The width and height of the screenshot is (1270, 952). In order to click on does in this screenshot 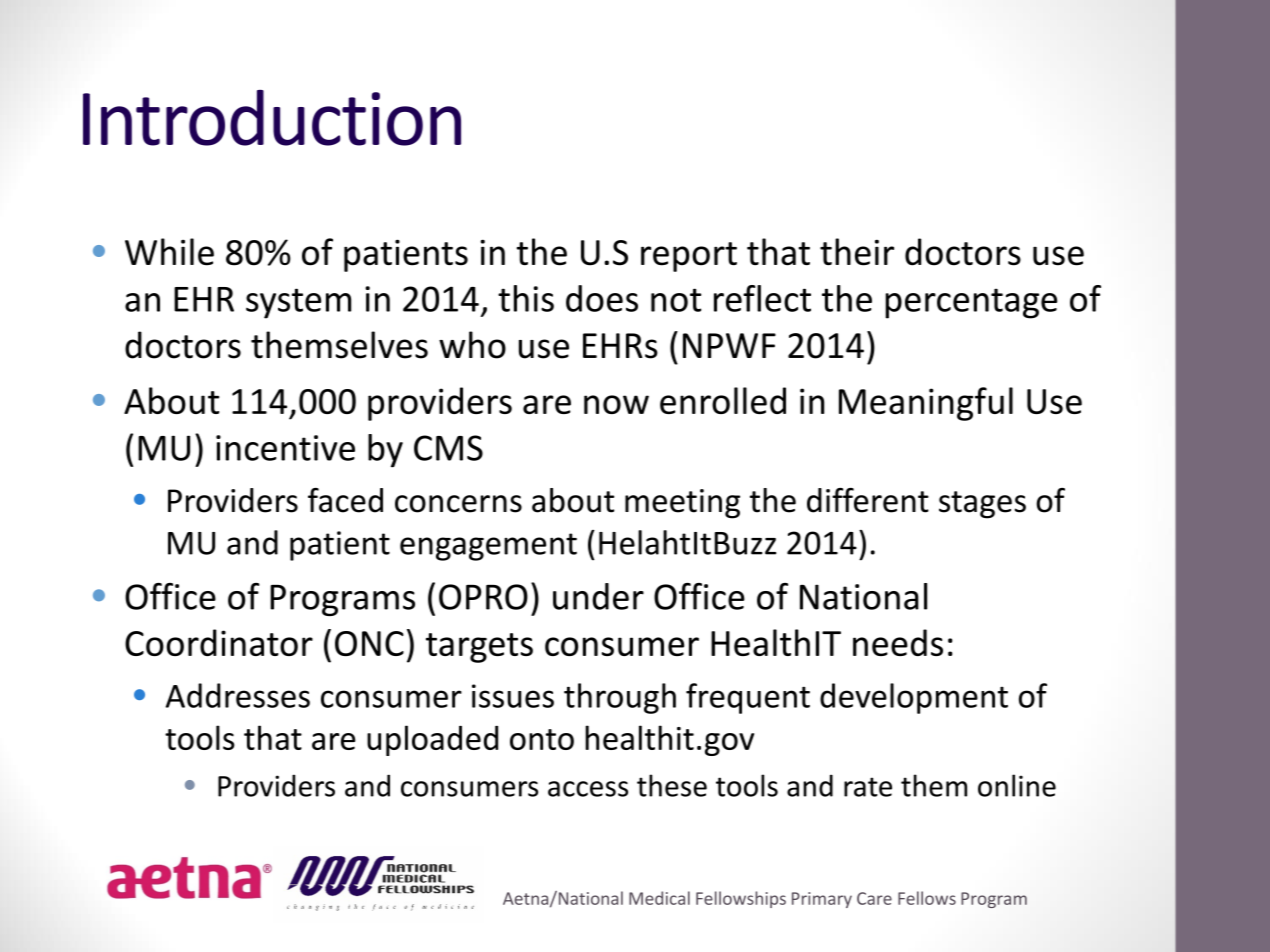, I will do `click(602, 298)`.
